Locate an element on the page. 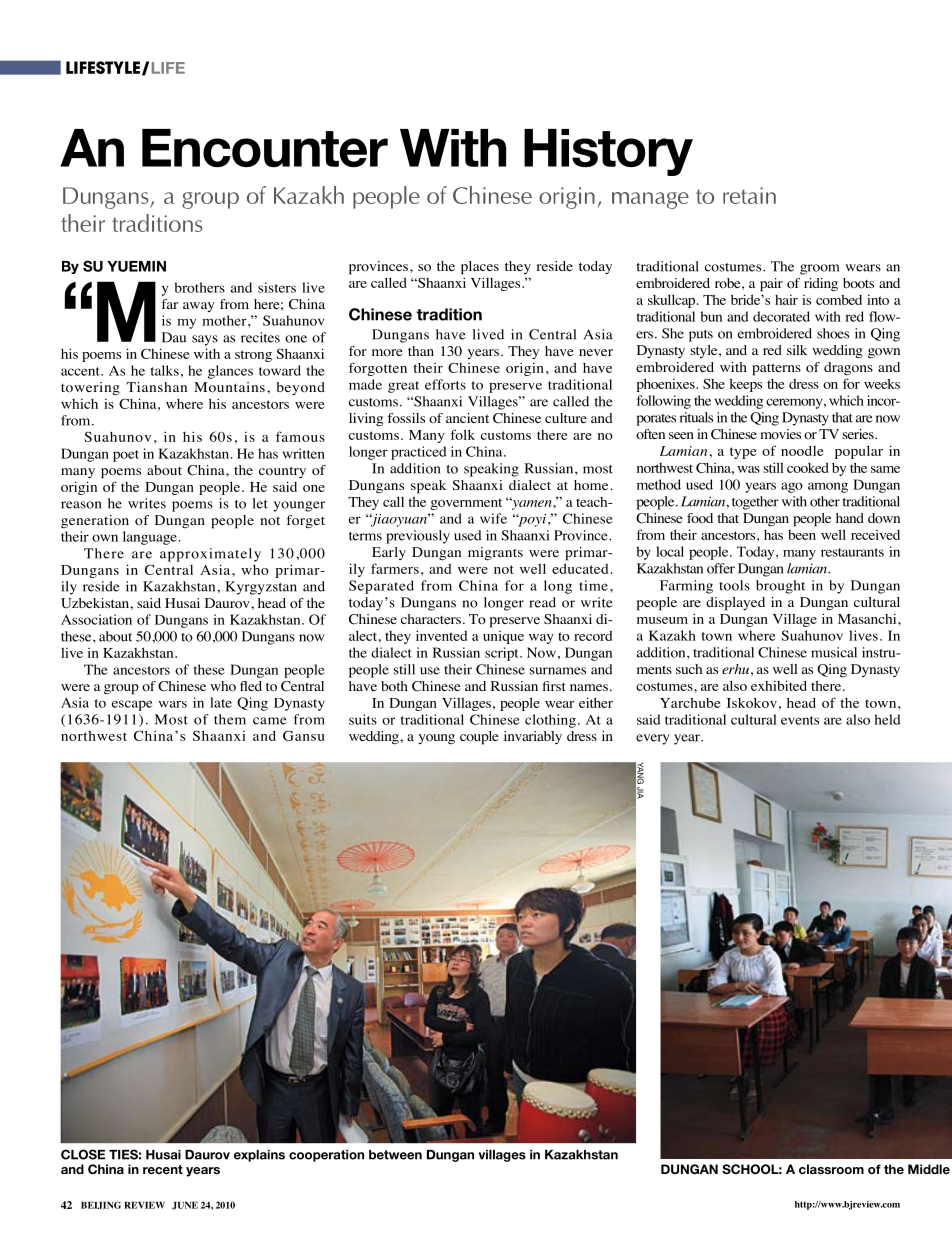 This document has height=1246, width=952. wars is located at coordinates (173, 704).
